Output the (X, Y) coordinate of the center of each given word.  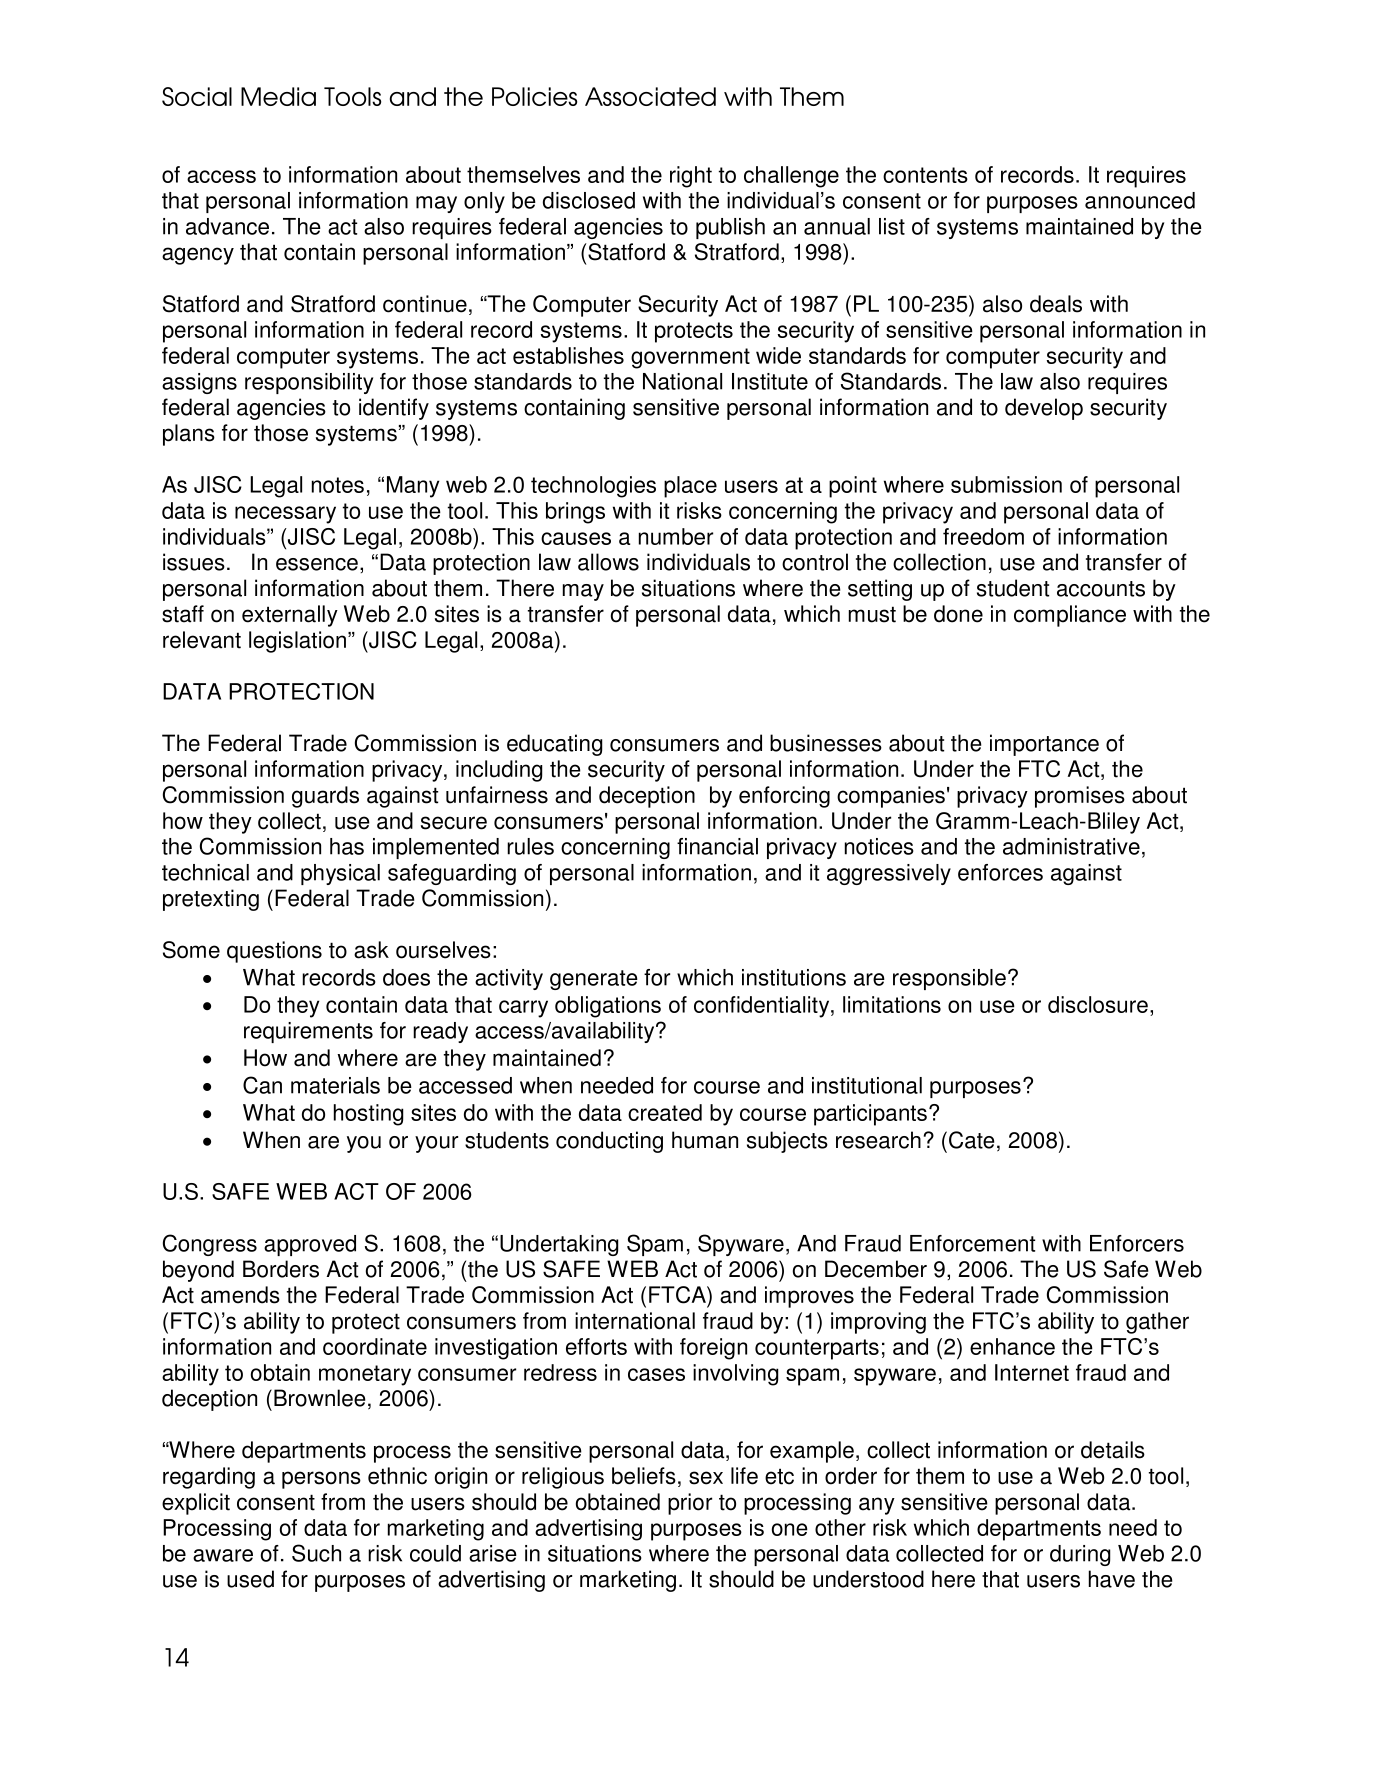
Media (278, 96)
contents (925, 175)
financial (717, 846)
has (347, 846)
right (691, 177)
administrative (1071, 846)
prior (690, 1504)
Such (316, 1553)
